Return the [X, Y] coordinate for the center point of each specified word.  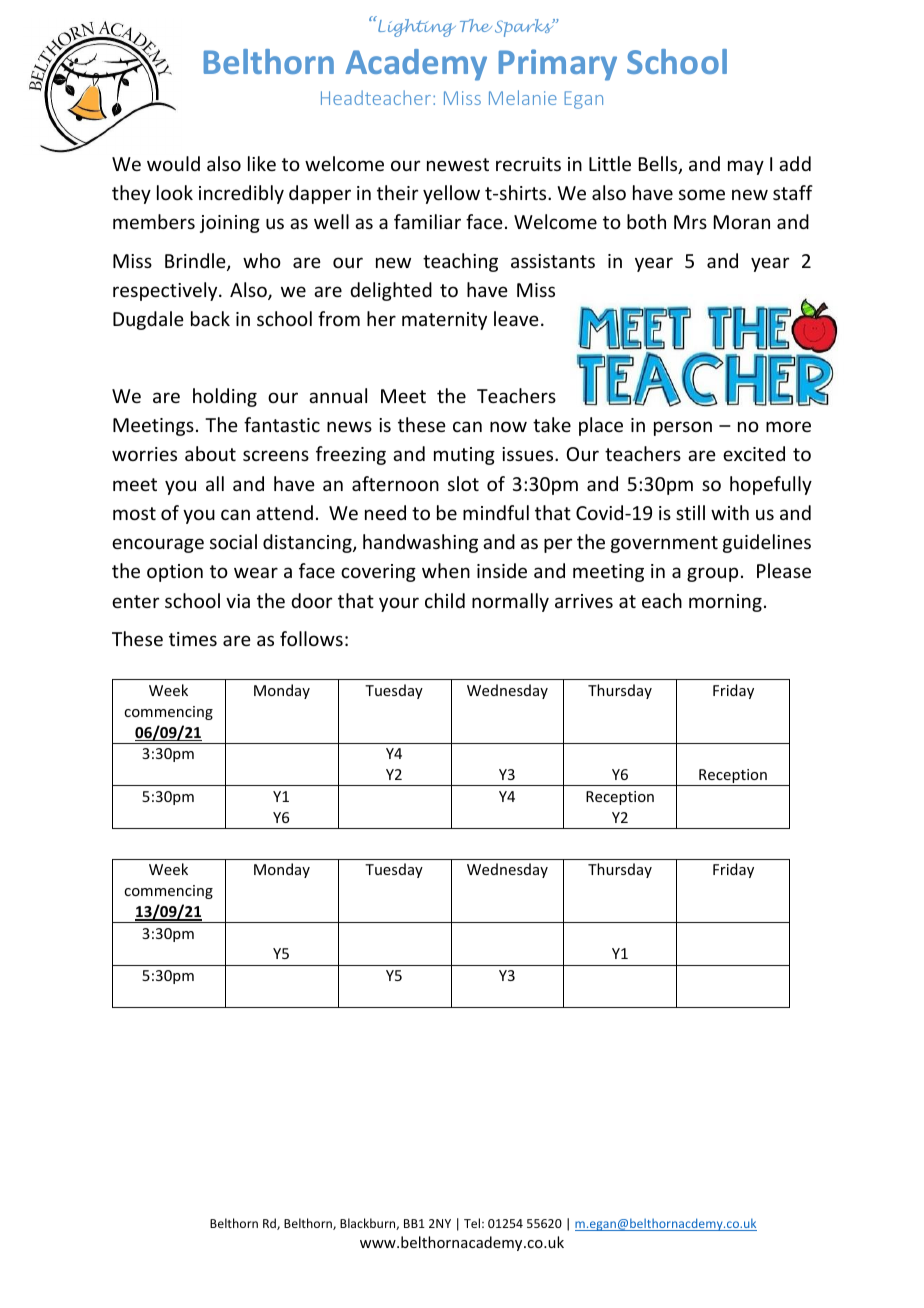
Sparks [525, 28]
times [193, 639]
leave [516, 318]
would [173, 163]
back [210, 318]
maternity [444, 321]
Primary [558, 65]
